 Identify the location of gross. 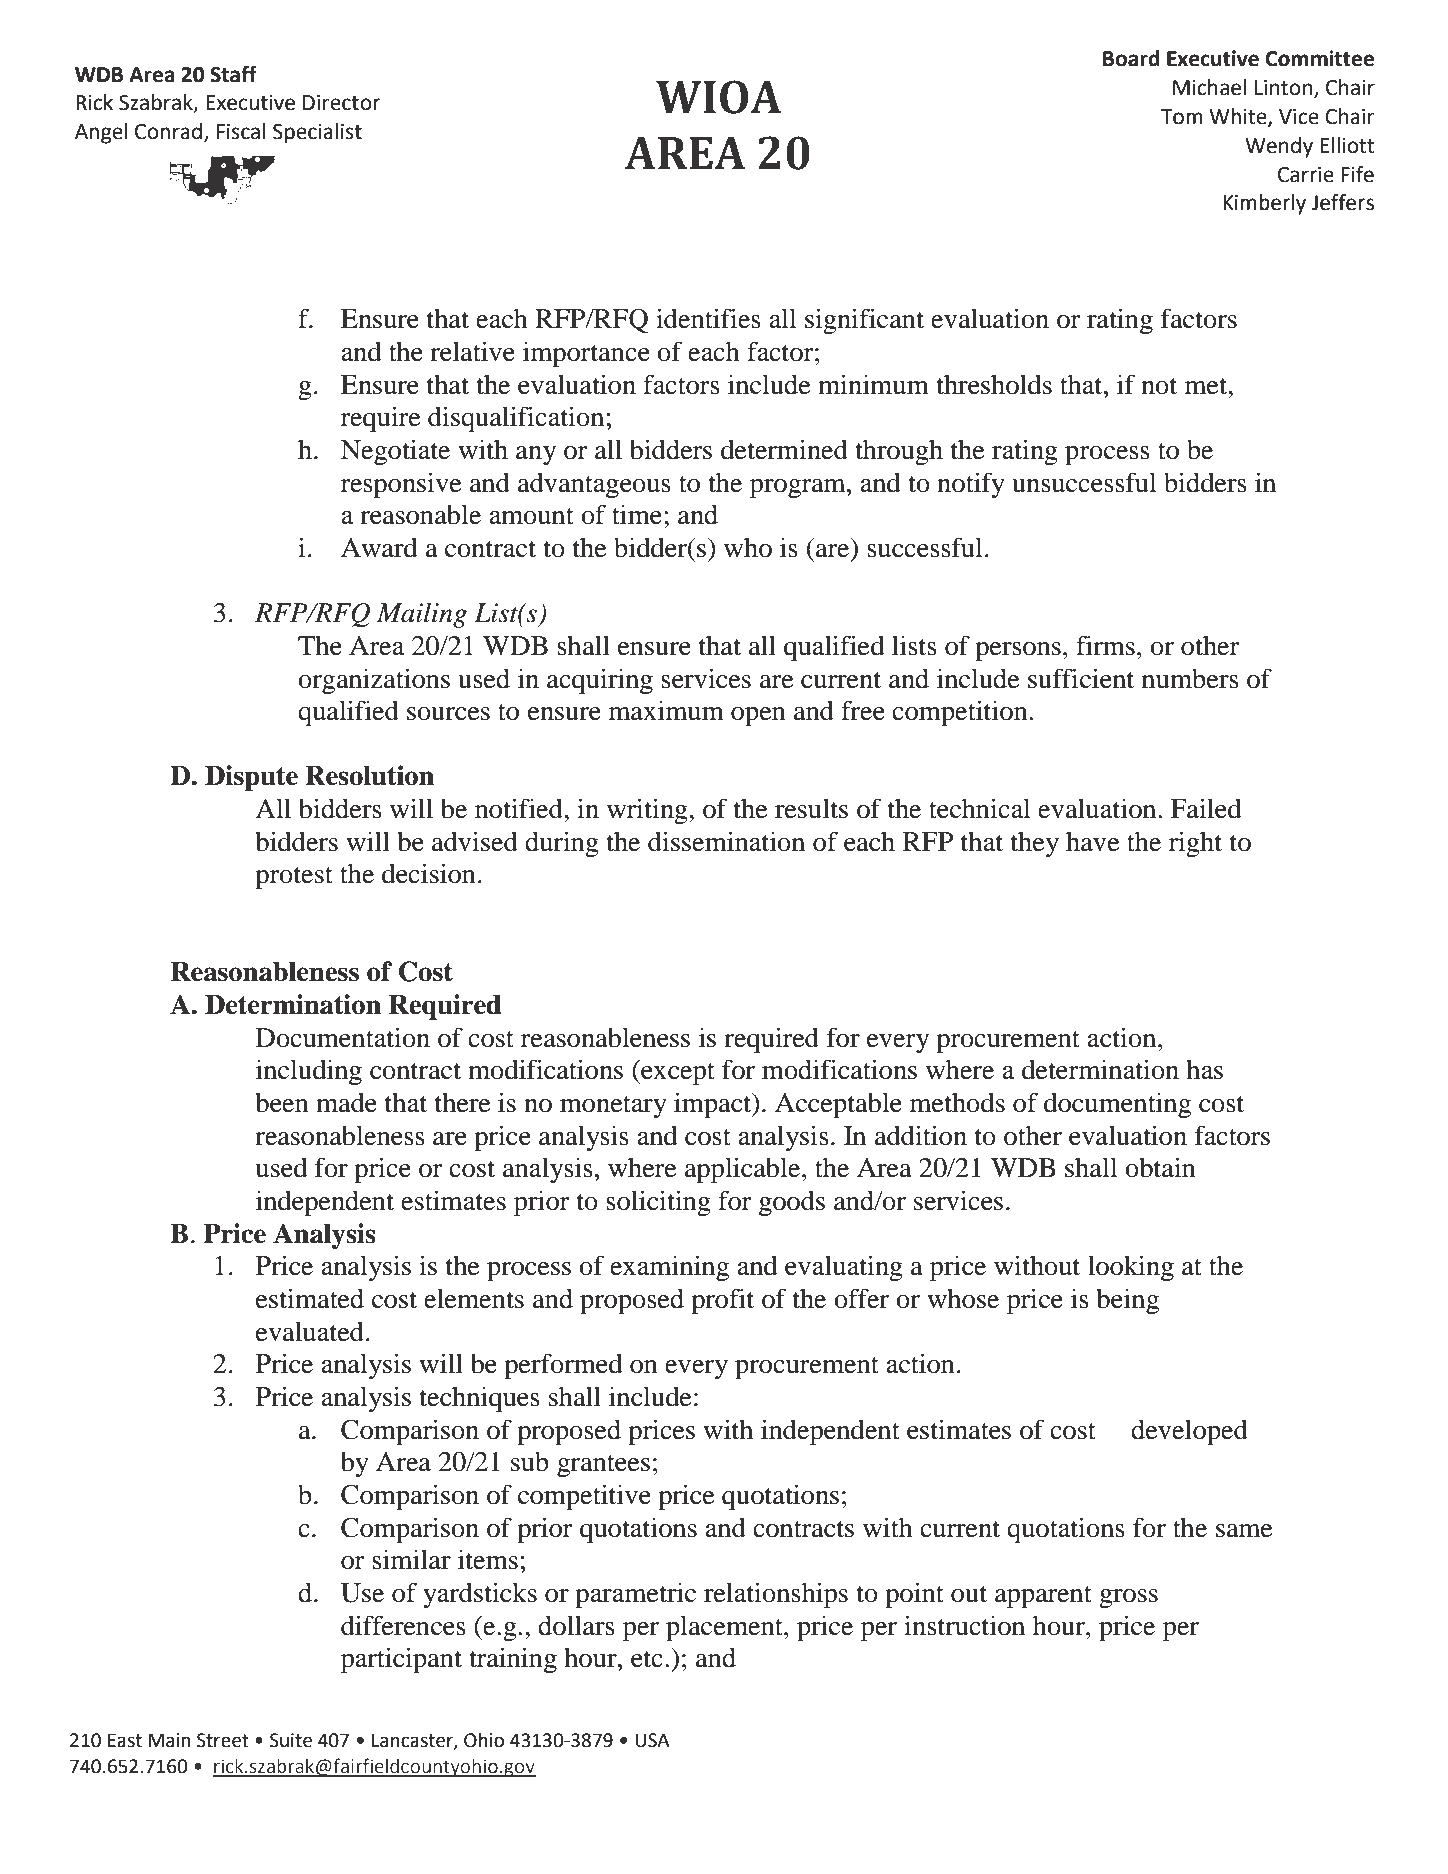
(1128, 1598).
